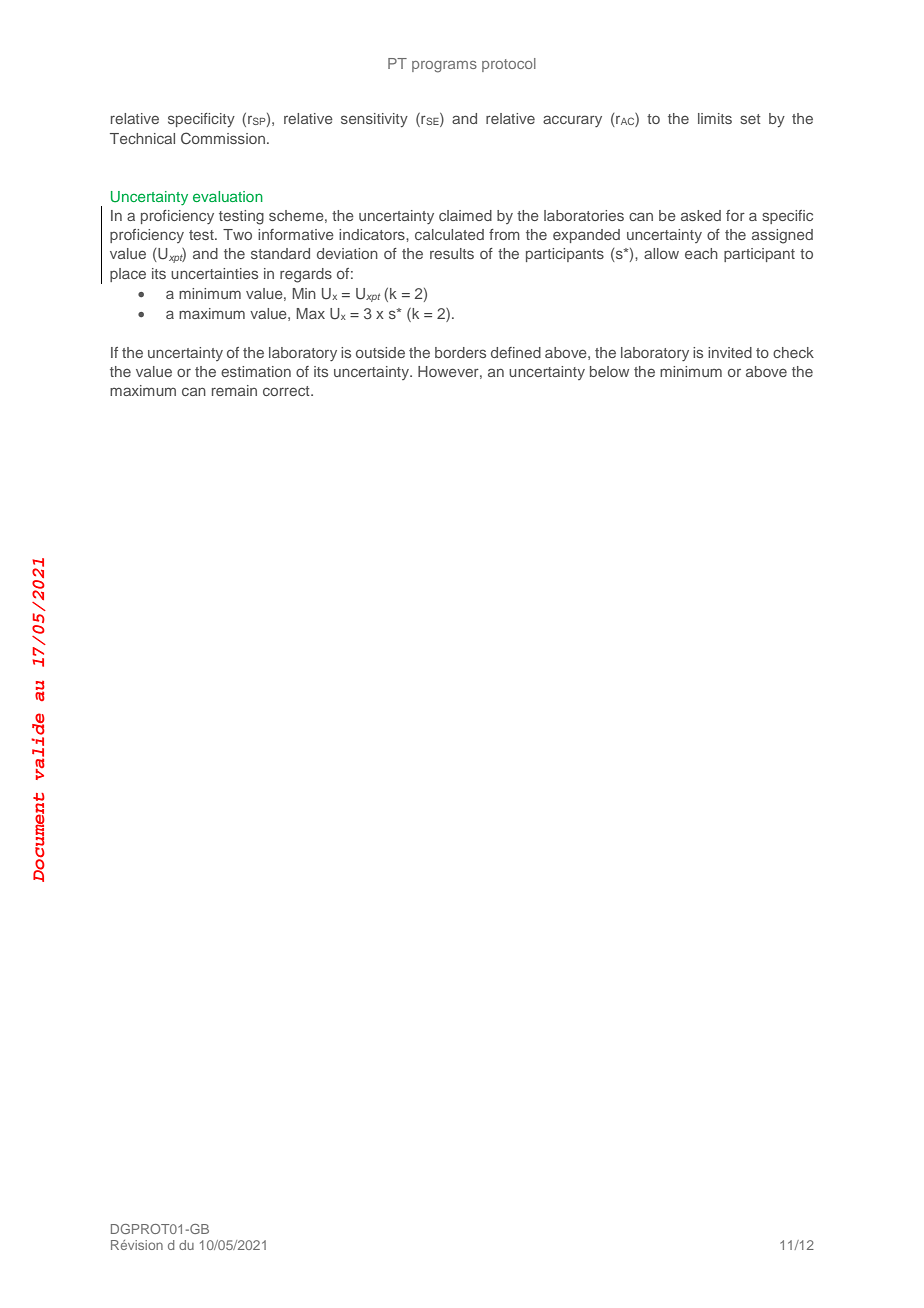  Describe the element at coordinates (223, 138) in the screenshot. I see `Commission` at that location.
